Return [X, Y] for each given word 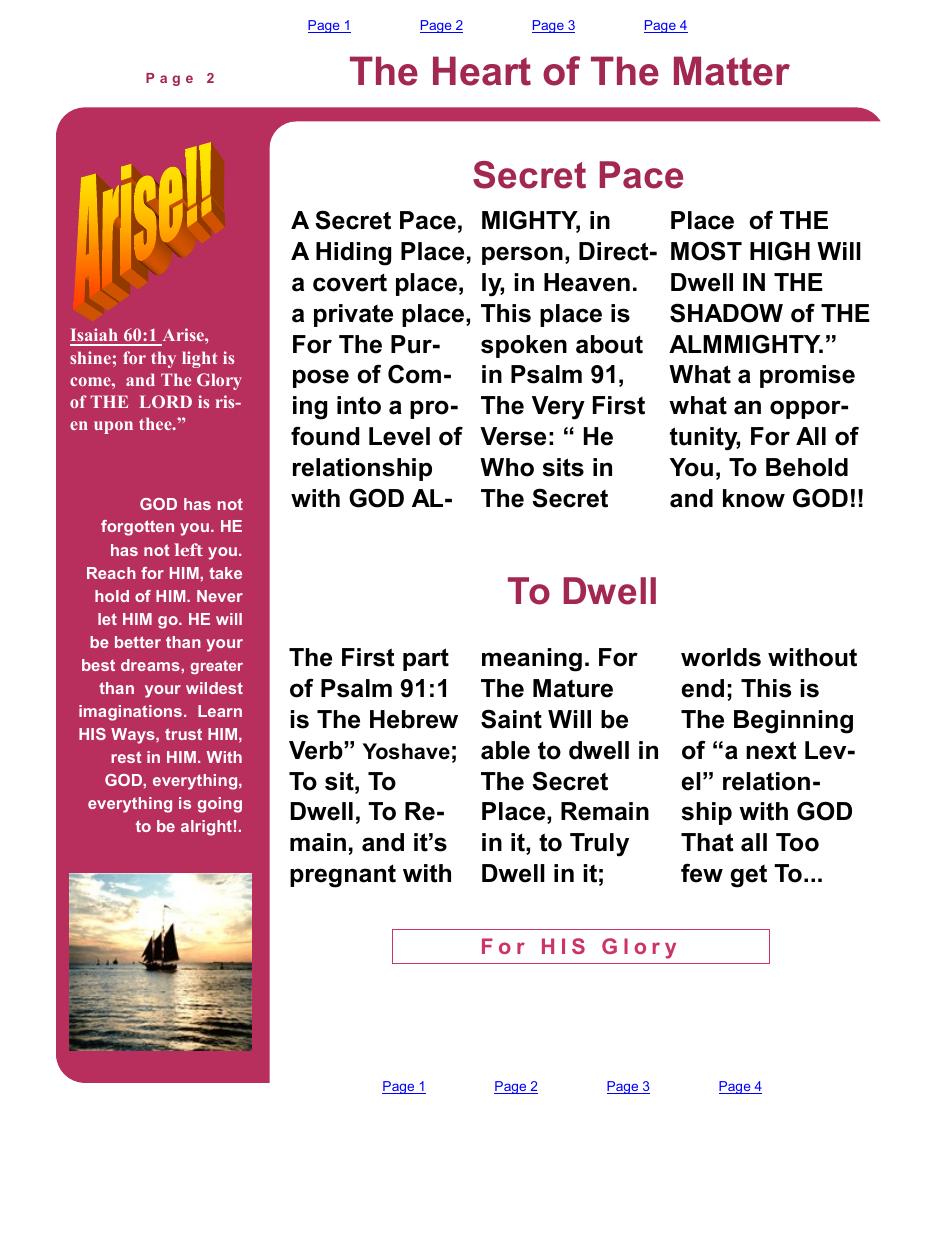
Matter [732, 71]
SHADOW [726, 313]
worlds [721, 657]
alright [206, 828]
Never [220, 596]
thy [163, 359]
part [426, 659]
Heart [482, 71]
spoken [524, 346]
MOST [706, 251]
